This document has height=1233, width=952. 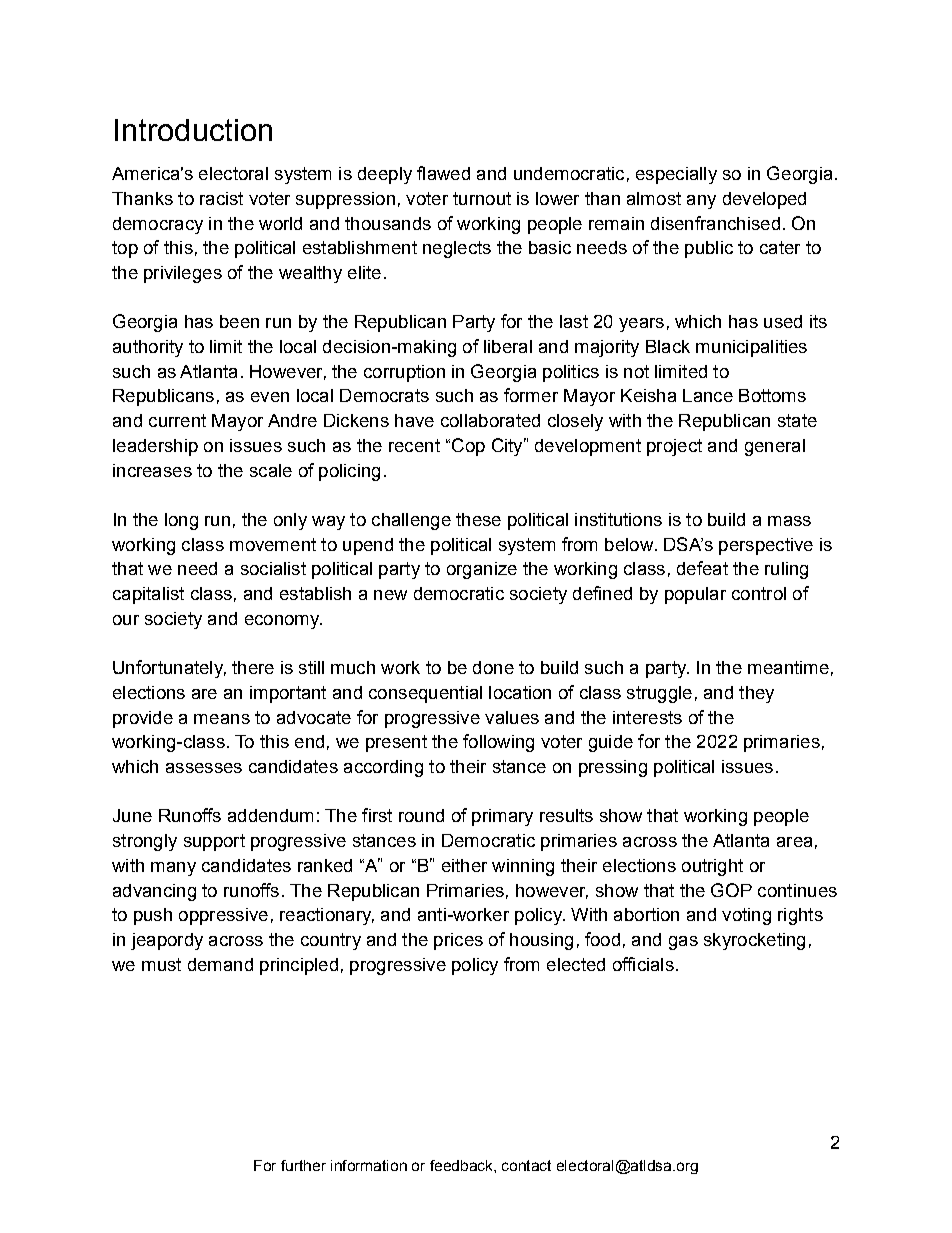 What do you see at coordinates (478, 519) in the document?
I see `these` at bounding box center [478, 519].
